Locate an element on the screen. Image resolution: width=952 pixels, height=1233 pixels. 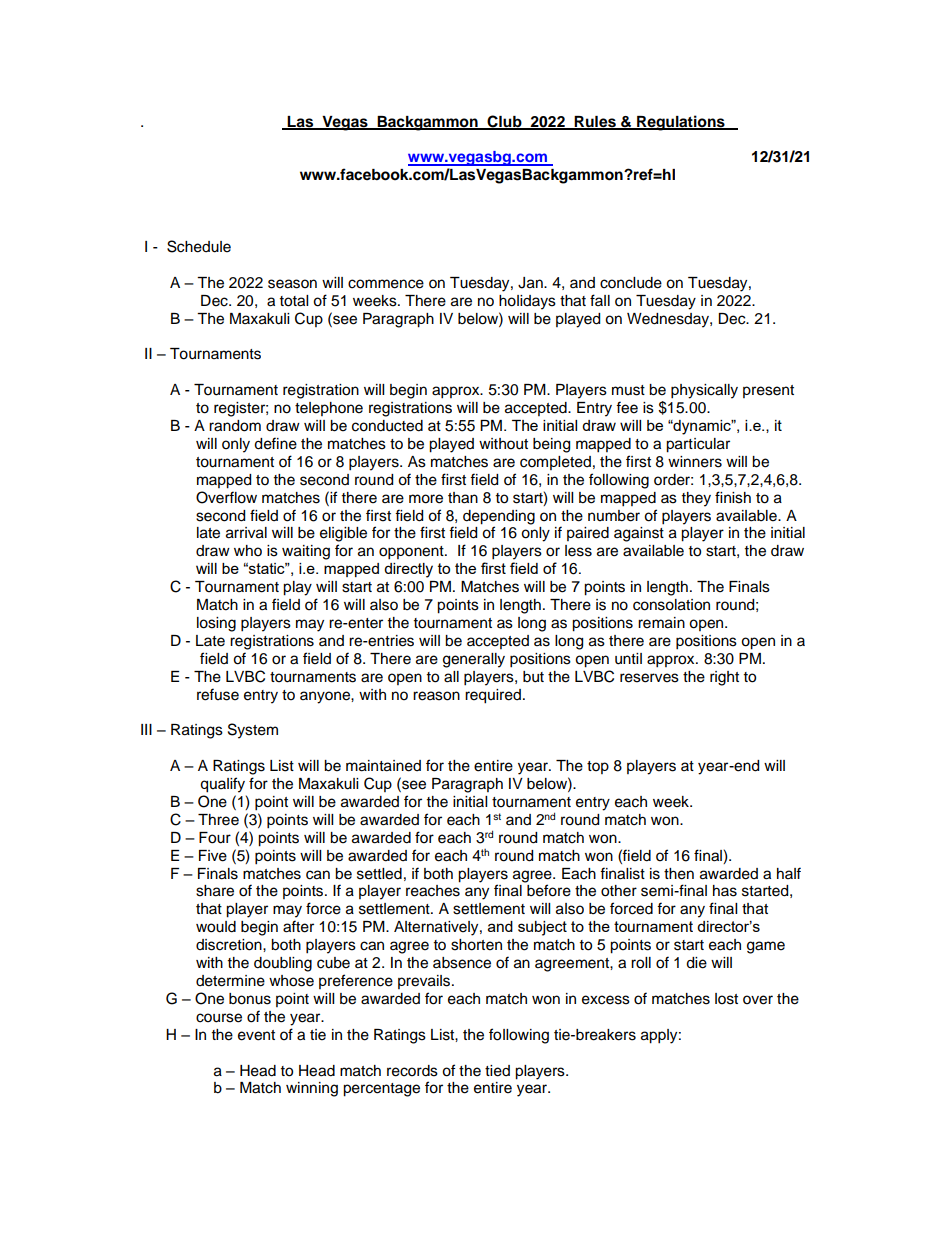
Schedule is located at coordinates (199, 246).
